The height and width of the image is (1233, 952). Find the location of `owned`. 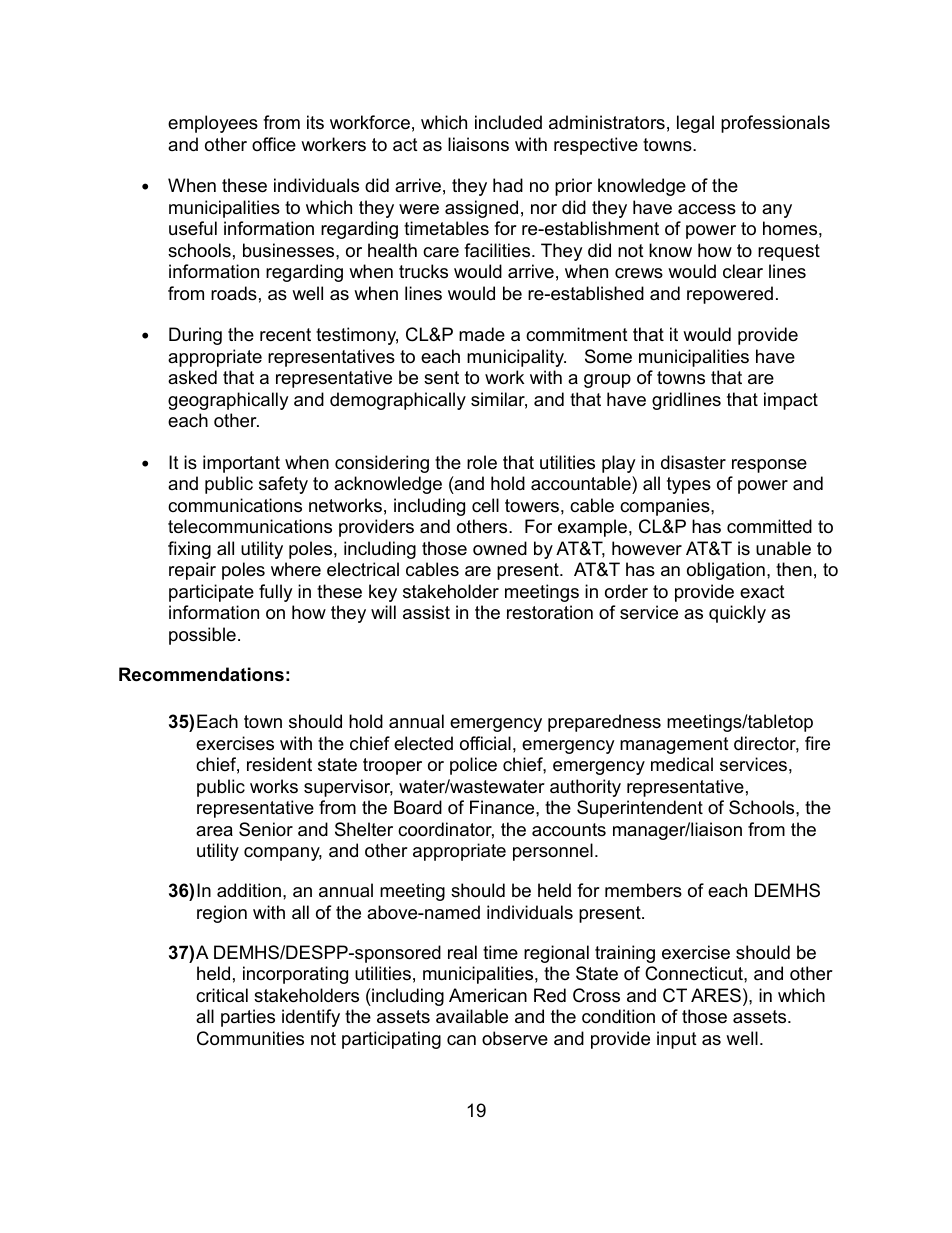

owned is located at coordinates (500, 548).
